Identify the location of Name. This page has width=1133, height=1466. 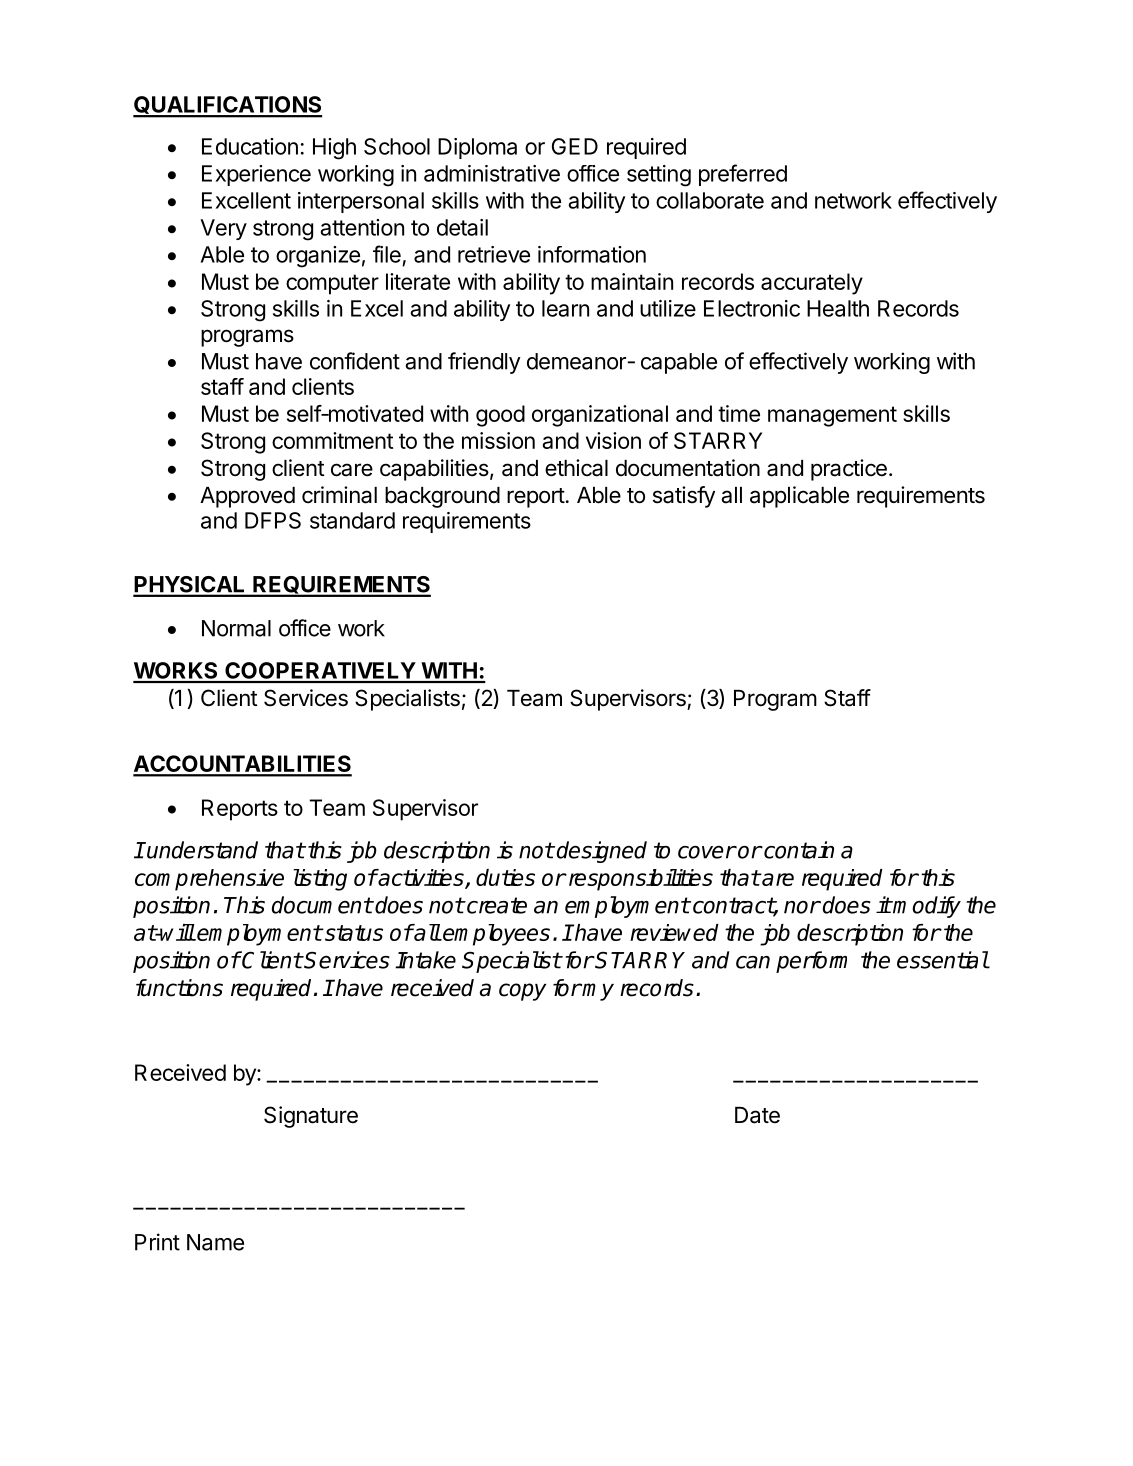
(215, 1242).
